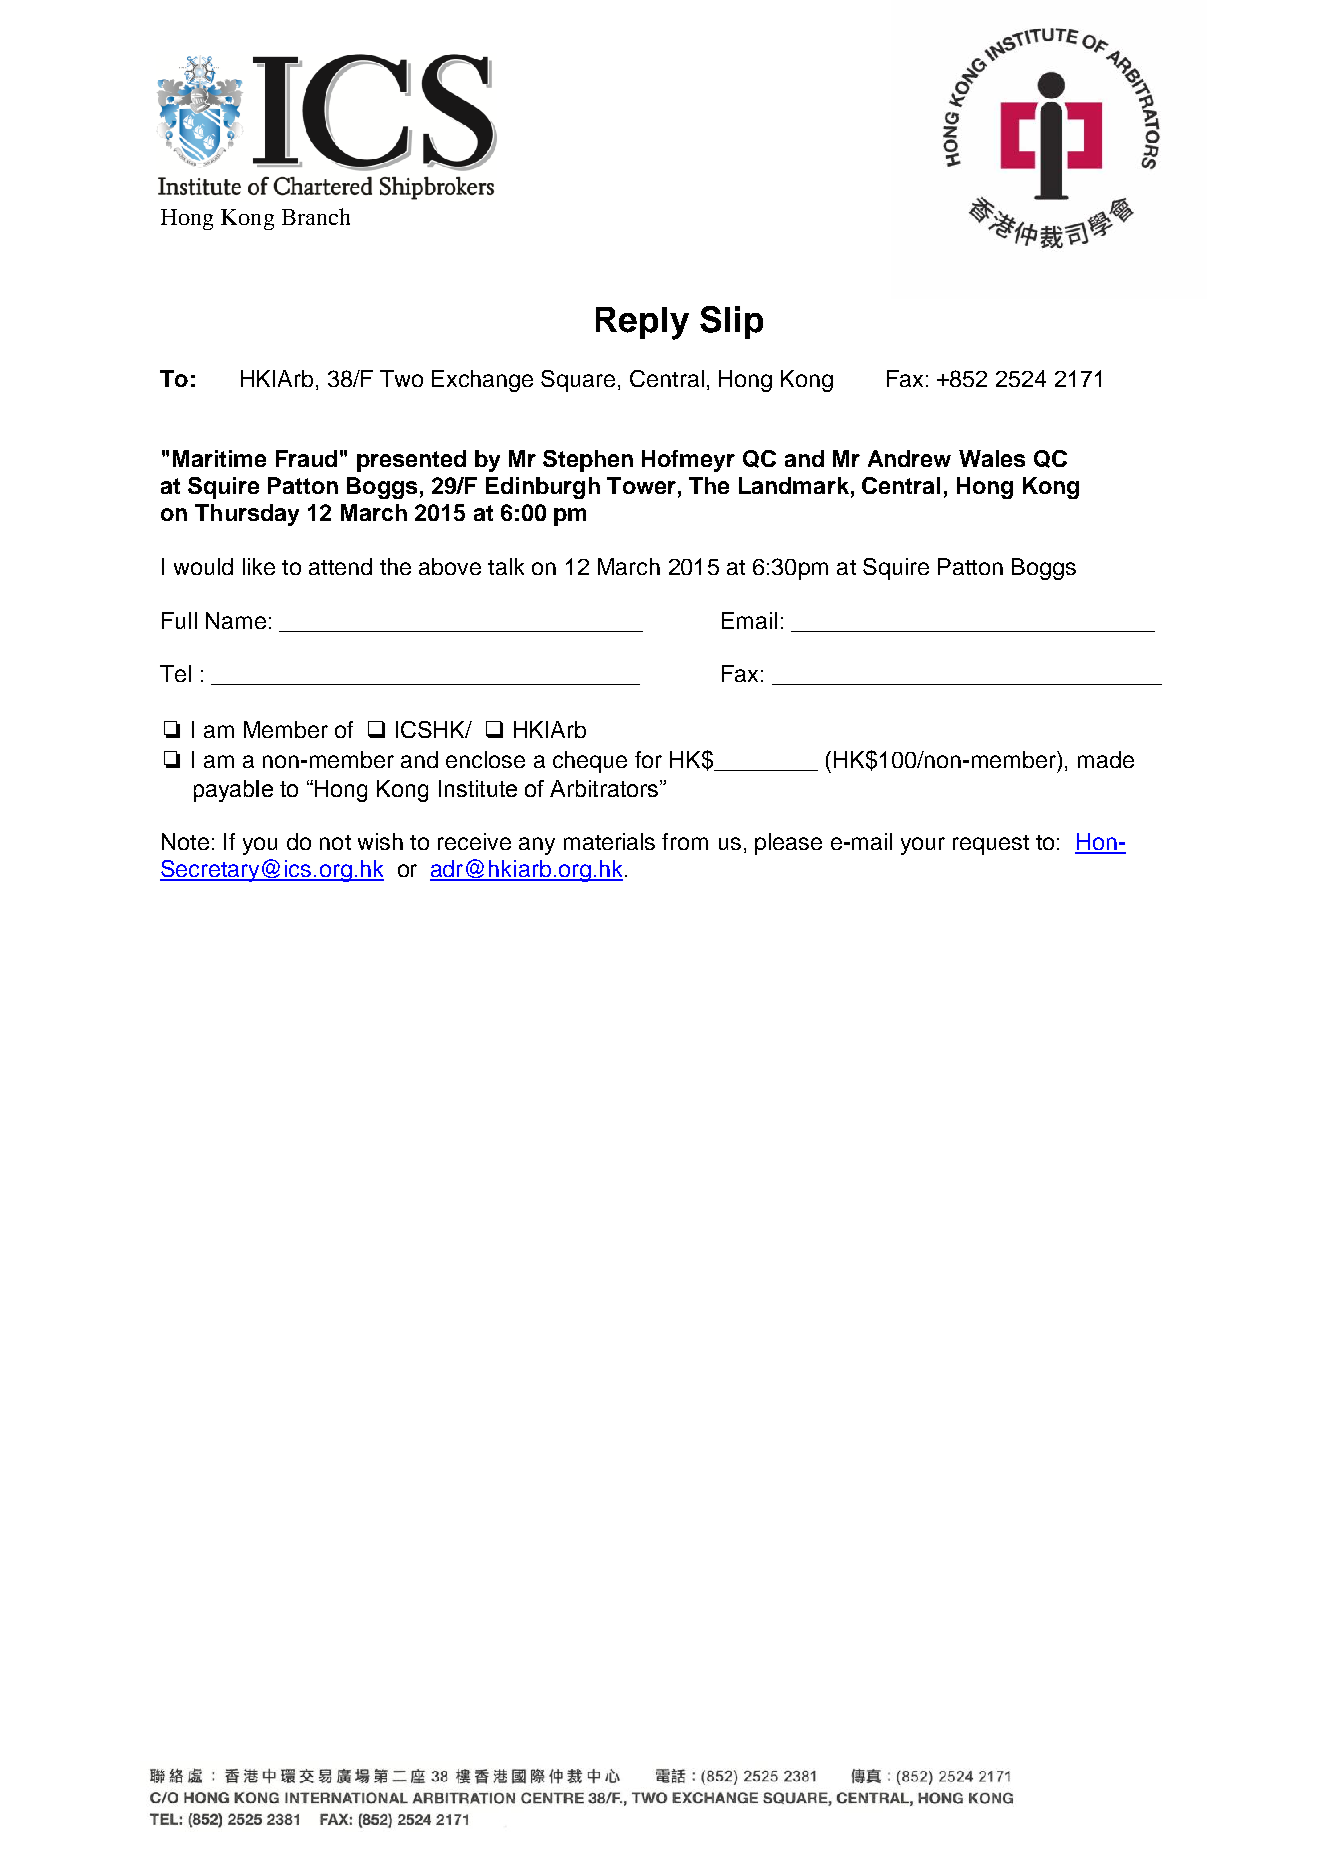  What do you see at coordinates (380, 841) in the screenshot?
I see `wish` at bounding box center [380, 841].
